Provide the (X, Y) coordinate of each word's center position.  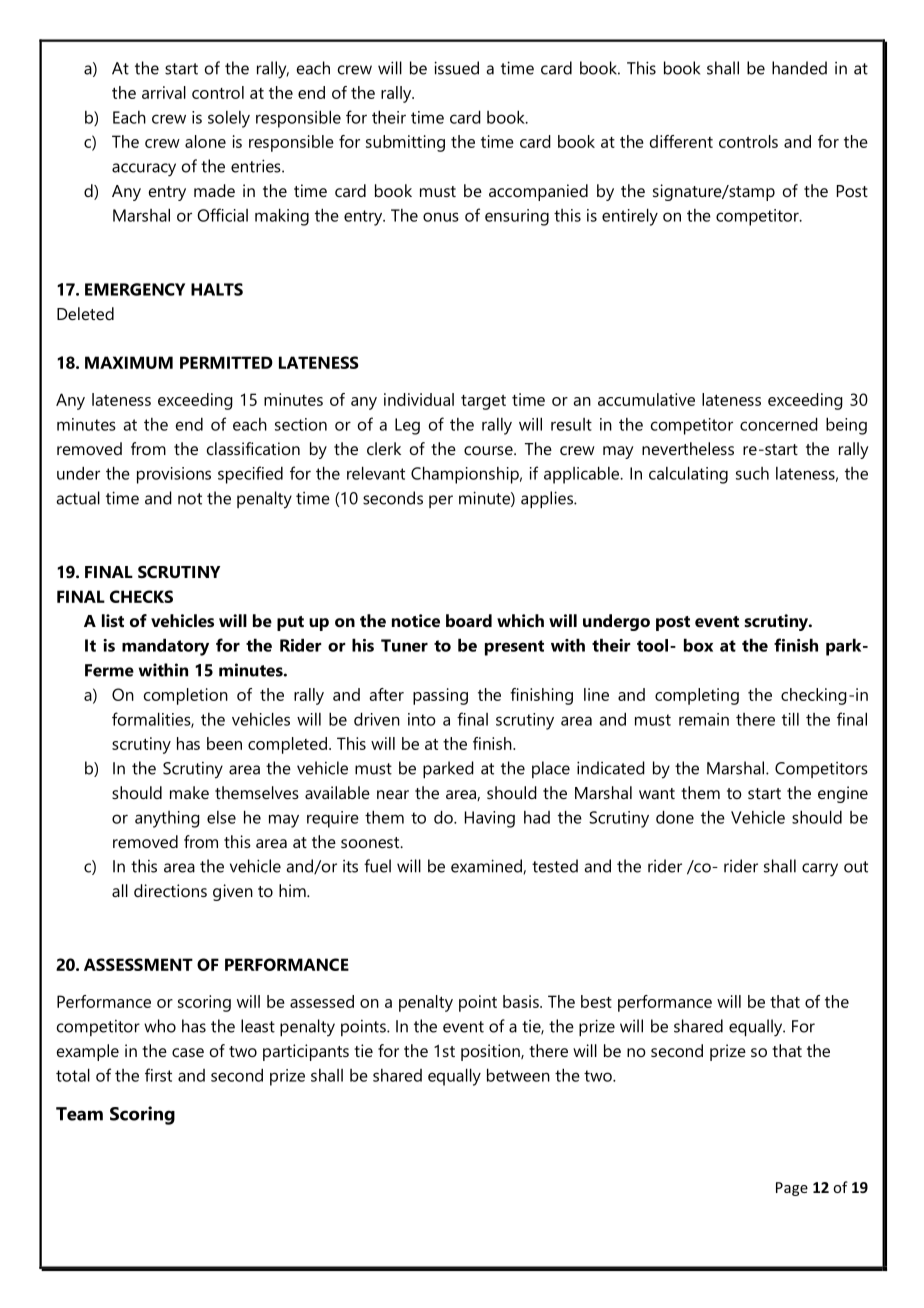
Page (792, 1189)
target (483, 402)
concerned (779, 424)
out (856, 867)
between (518, 1075)
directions (170, 890)
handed (799, 68)
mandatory (165, 647)
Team (79, 1114)
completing (697, 696)
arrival (164, 92)
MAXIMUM (129, 362)
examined (487, 866)
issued (456, 68)
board (469, 620)
